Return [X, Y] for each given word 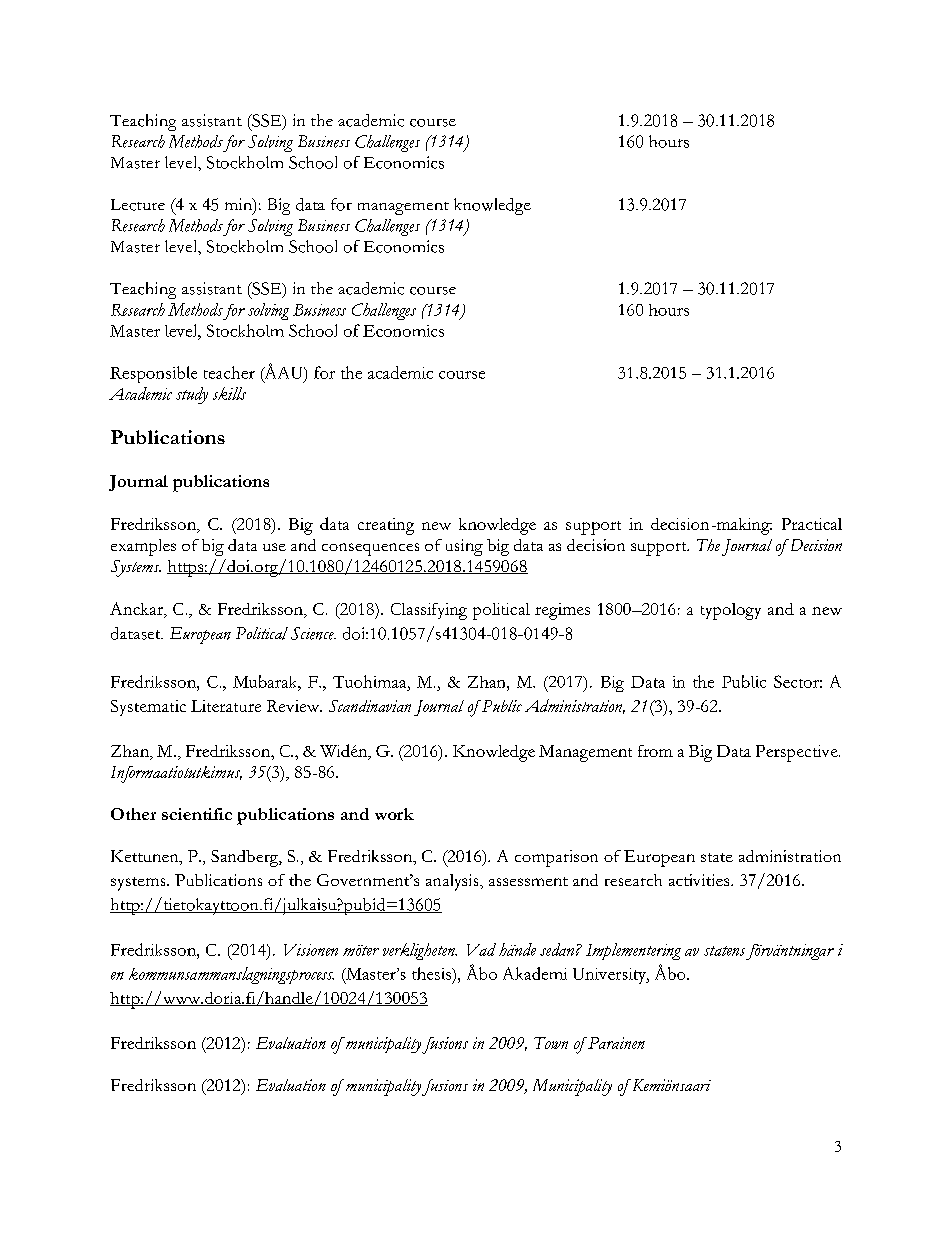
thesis [432, 973]
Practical [812, 524]
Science [313, 633]
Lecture [138, 205]
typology [731, 611]
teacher [229, 372]
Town [551, 1043]
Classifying [429, 611]
